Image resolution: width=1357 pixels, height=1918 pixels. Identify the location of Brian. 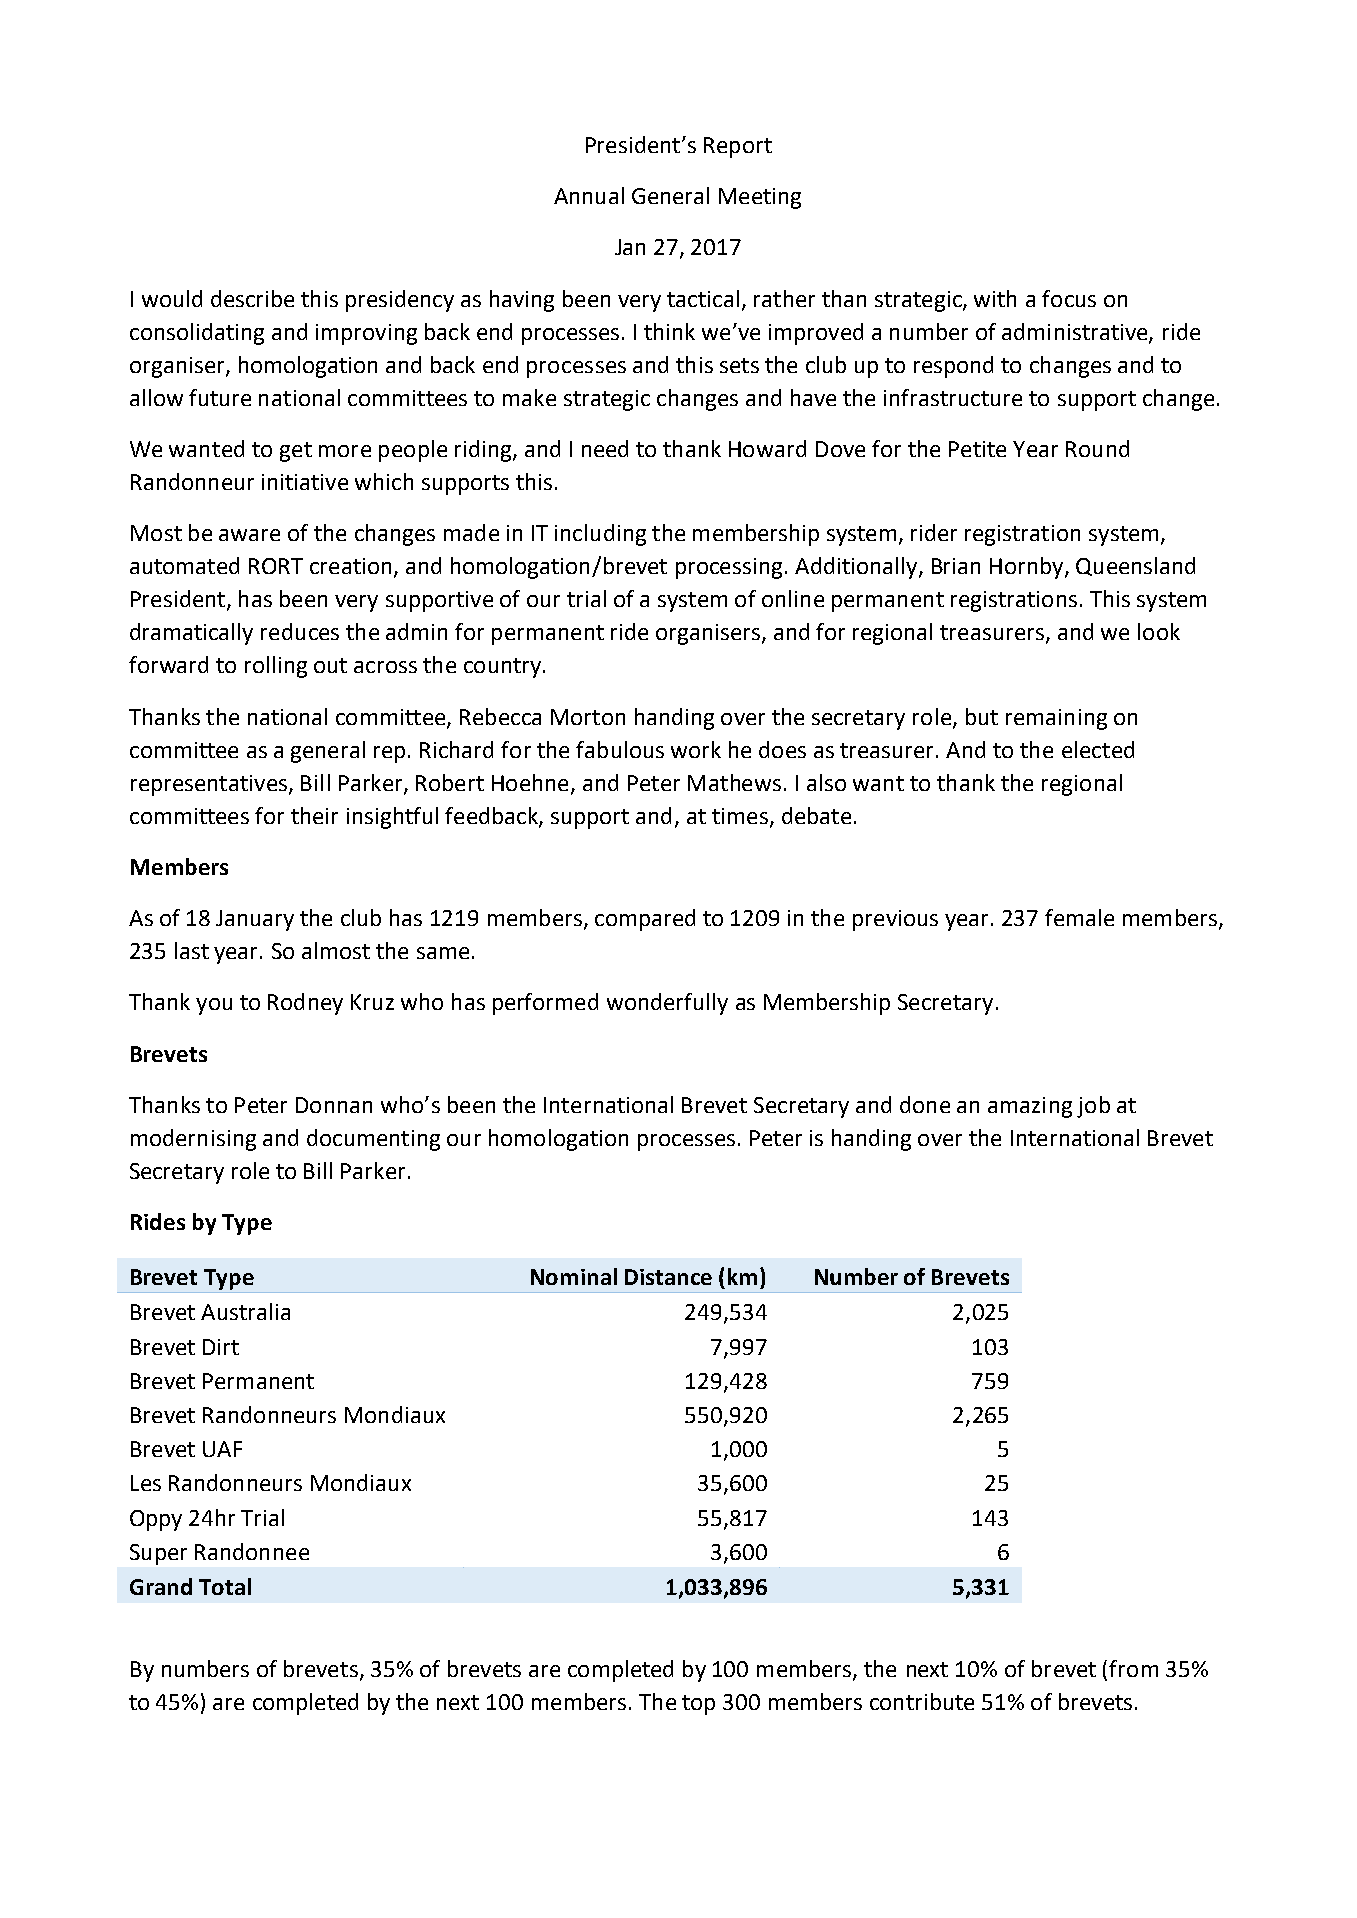
(956, 566).
